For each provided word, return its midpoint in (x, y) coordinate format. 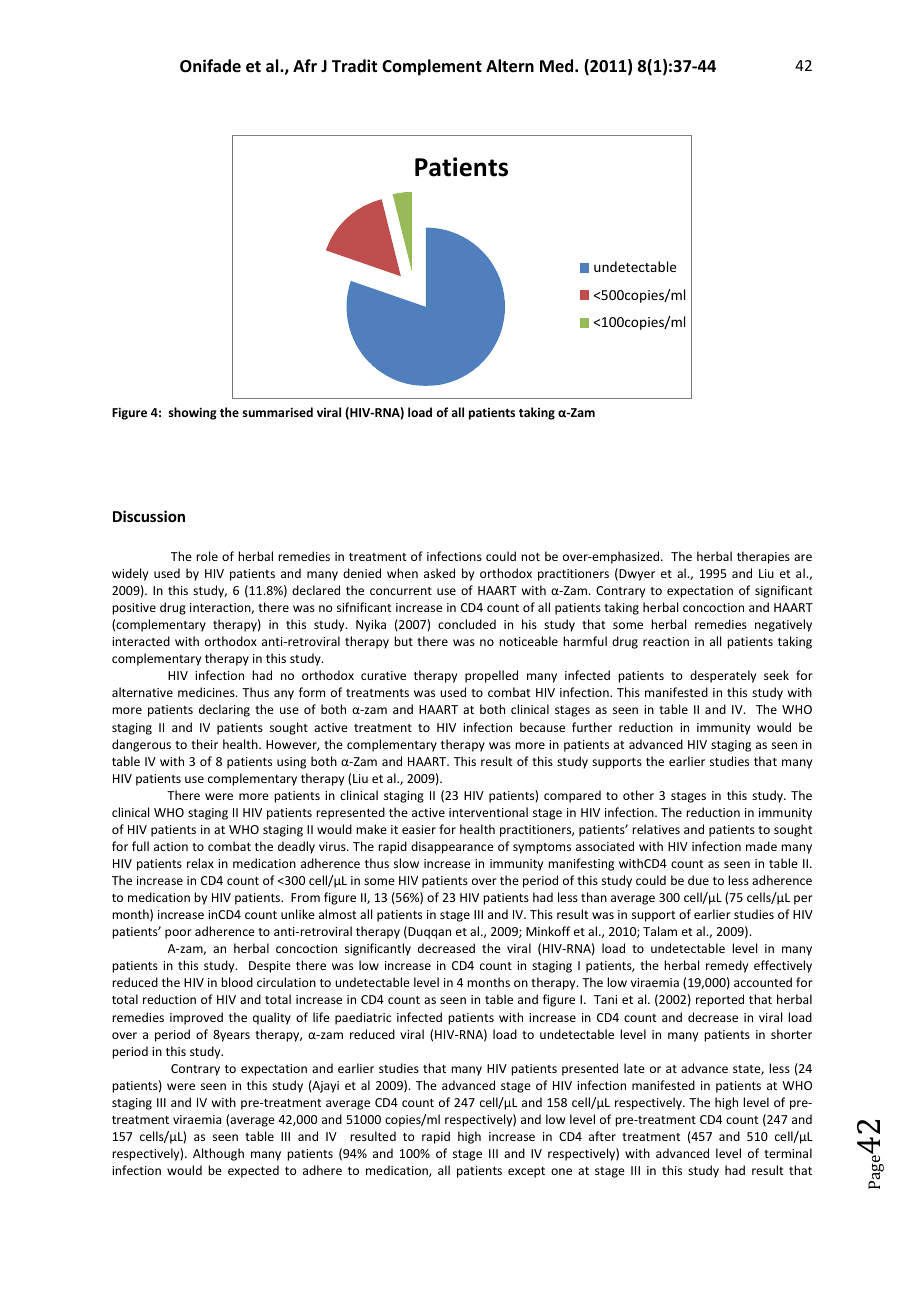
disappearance (452, 847)
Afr (305, 65)
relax (200, 863)
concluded (467, 624)
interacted (141, 641)
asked (439, 573)
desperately (723, 676)
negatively (783, 625)
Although (218, 1154)
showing (193, 413)
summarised (278, 412)
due (698, 880)
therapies (763, 557)
